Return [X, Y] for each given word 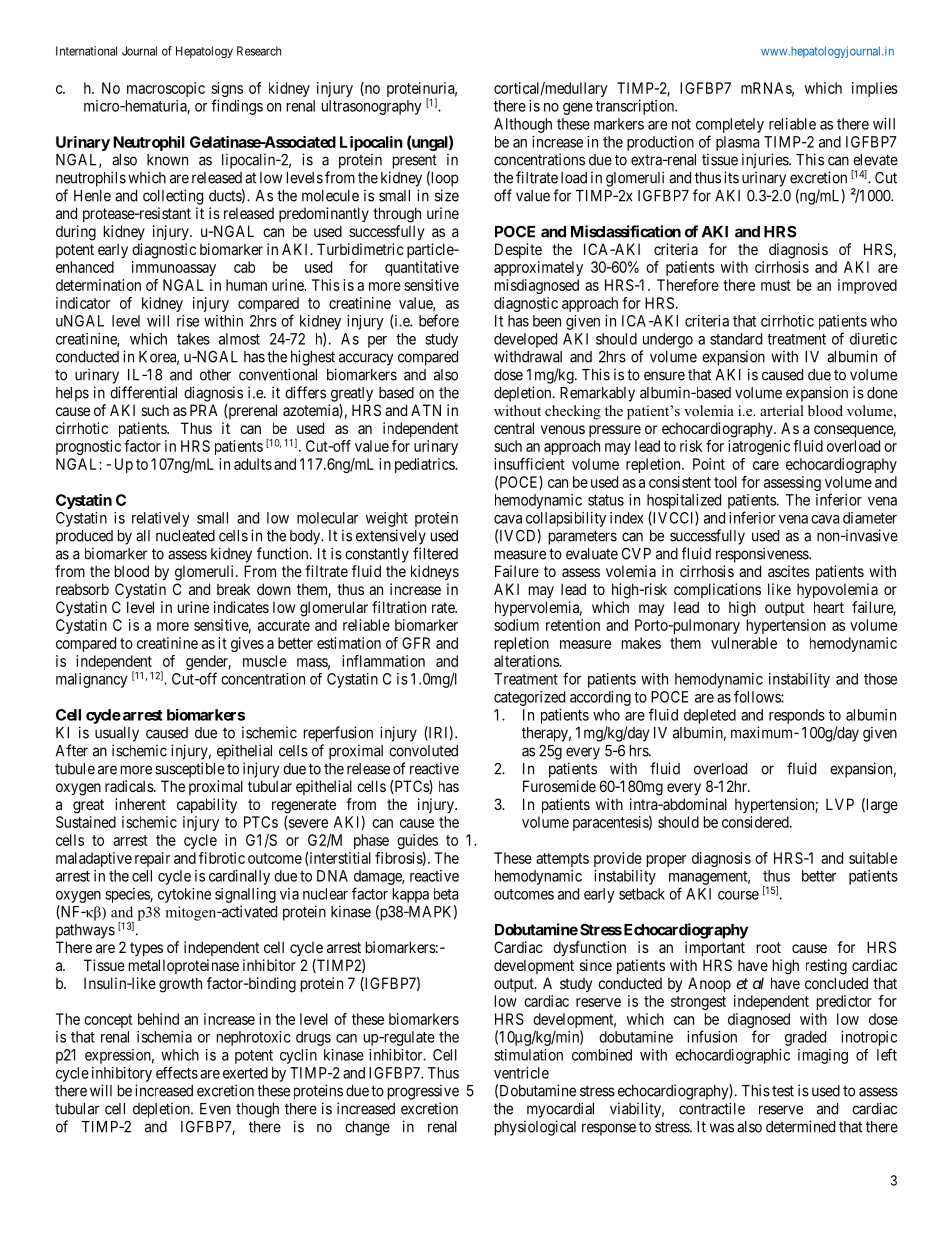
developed [525, 340]
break [233, 589]
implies [875, 89]
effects [177, 1073]
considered [756, 822]
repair [152, 859]
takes [193, 339]
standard [736, 339]
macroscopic [166, 89]
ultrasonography [372, 107]
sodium [516, 625]
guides [417, 843]
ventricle [521, 1073]
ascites [789, 571]
